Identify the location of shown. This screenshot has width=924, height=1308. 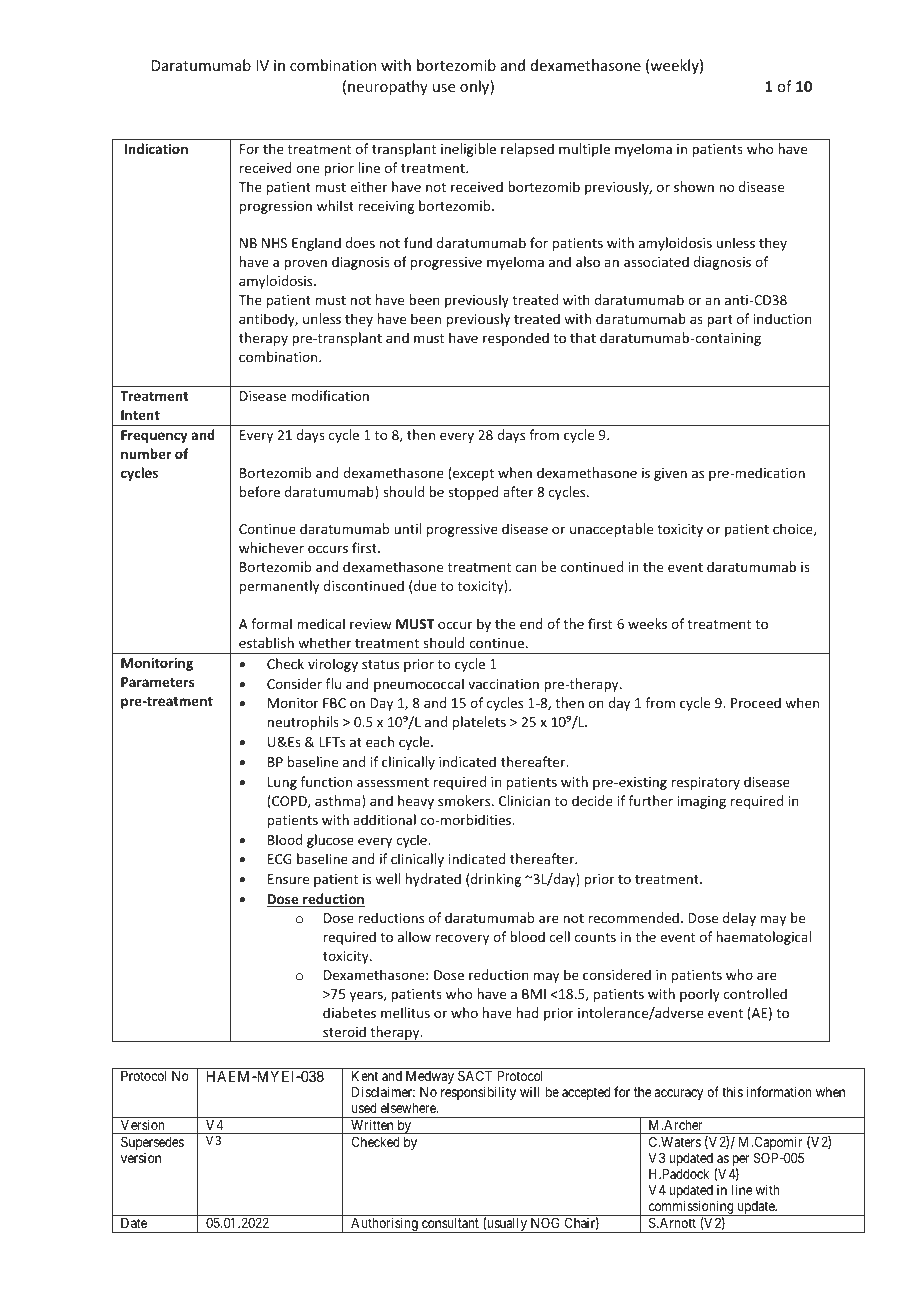
(694, 186).
